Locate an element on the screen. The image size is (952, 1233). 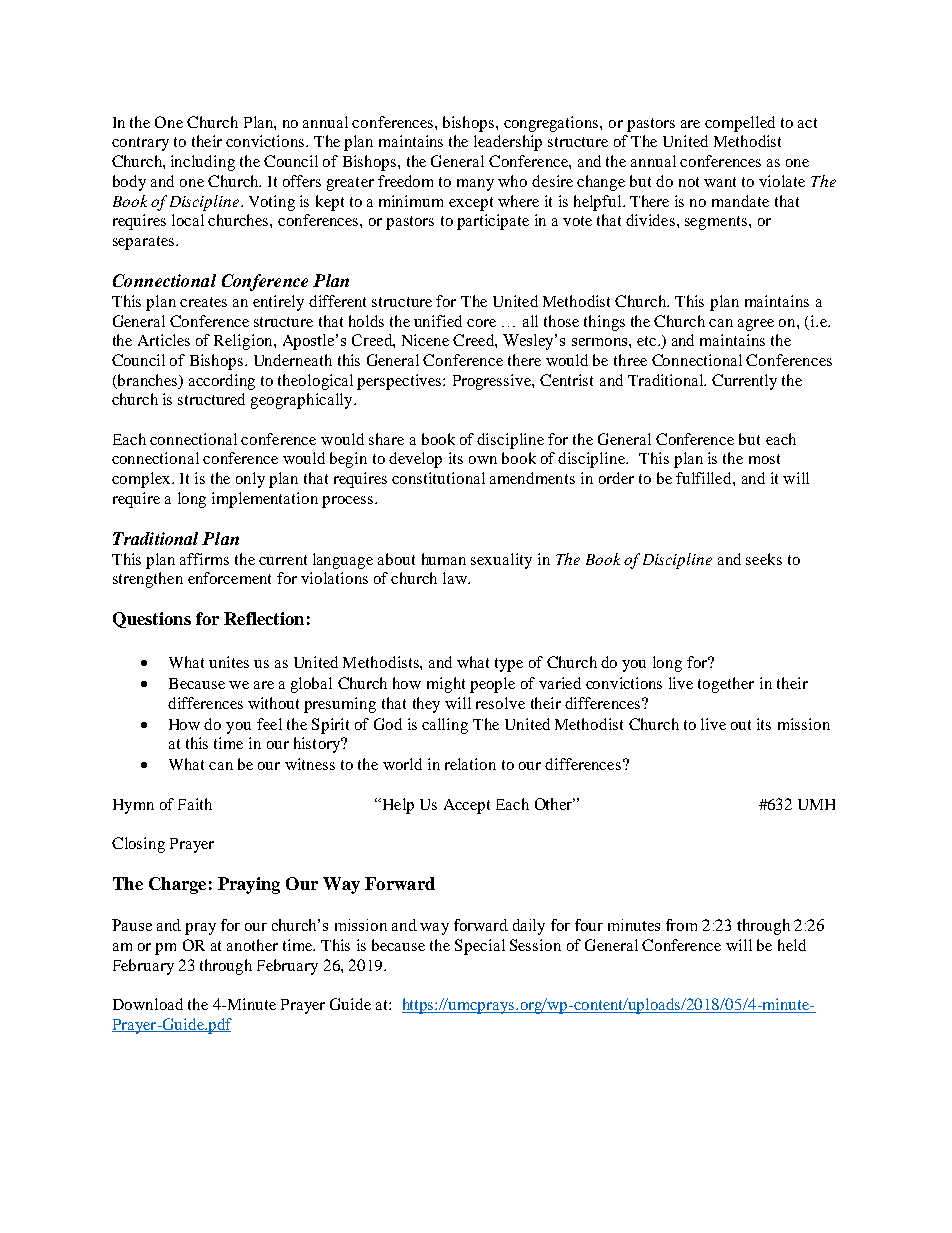
law is located at coordinates (456, 578).
